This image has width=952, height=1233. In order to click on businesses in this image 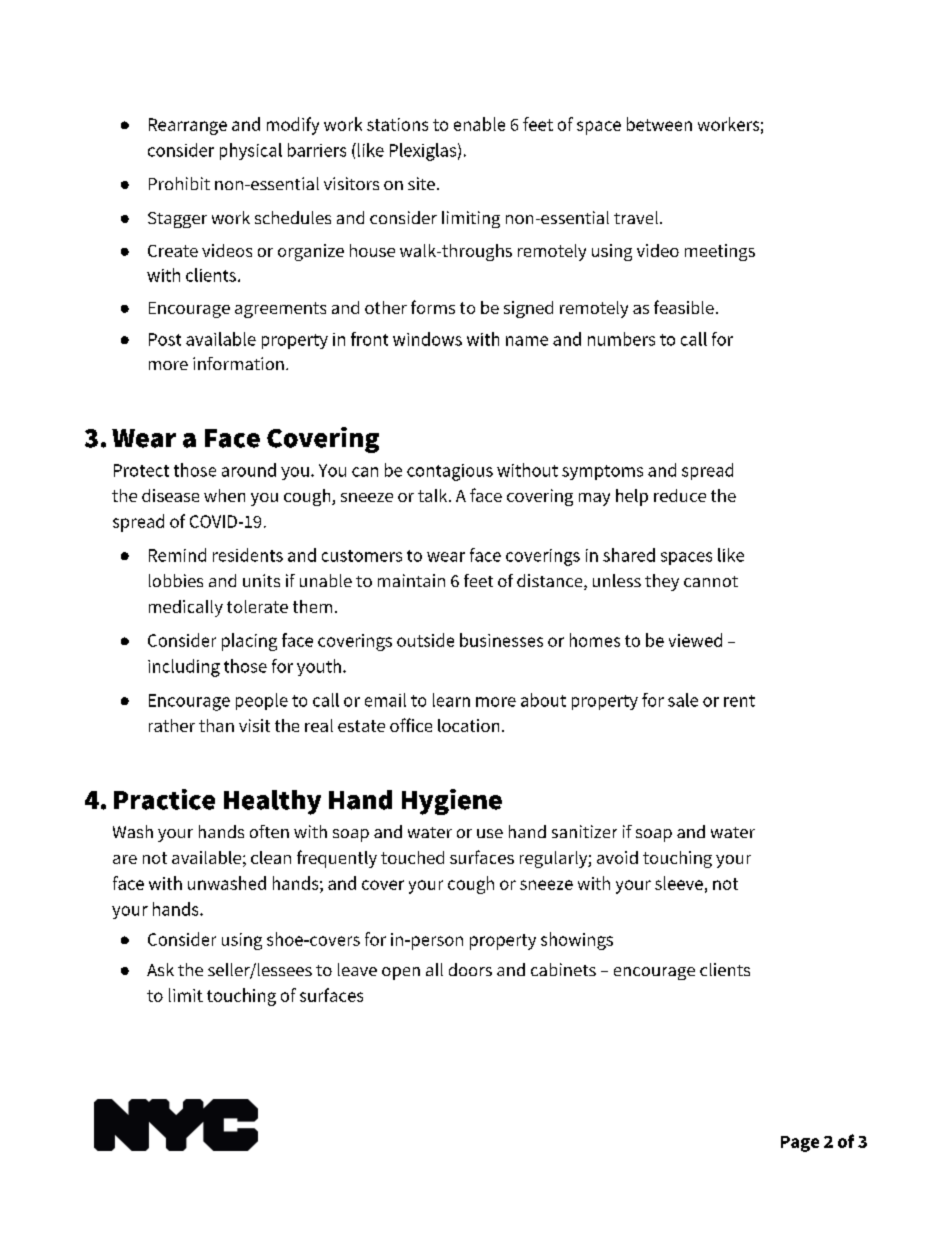, I will do `click(501, 640)`.
